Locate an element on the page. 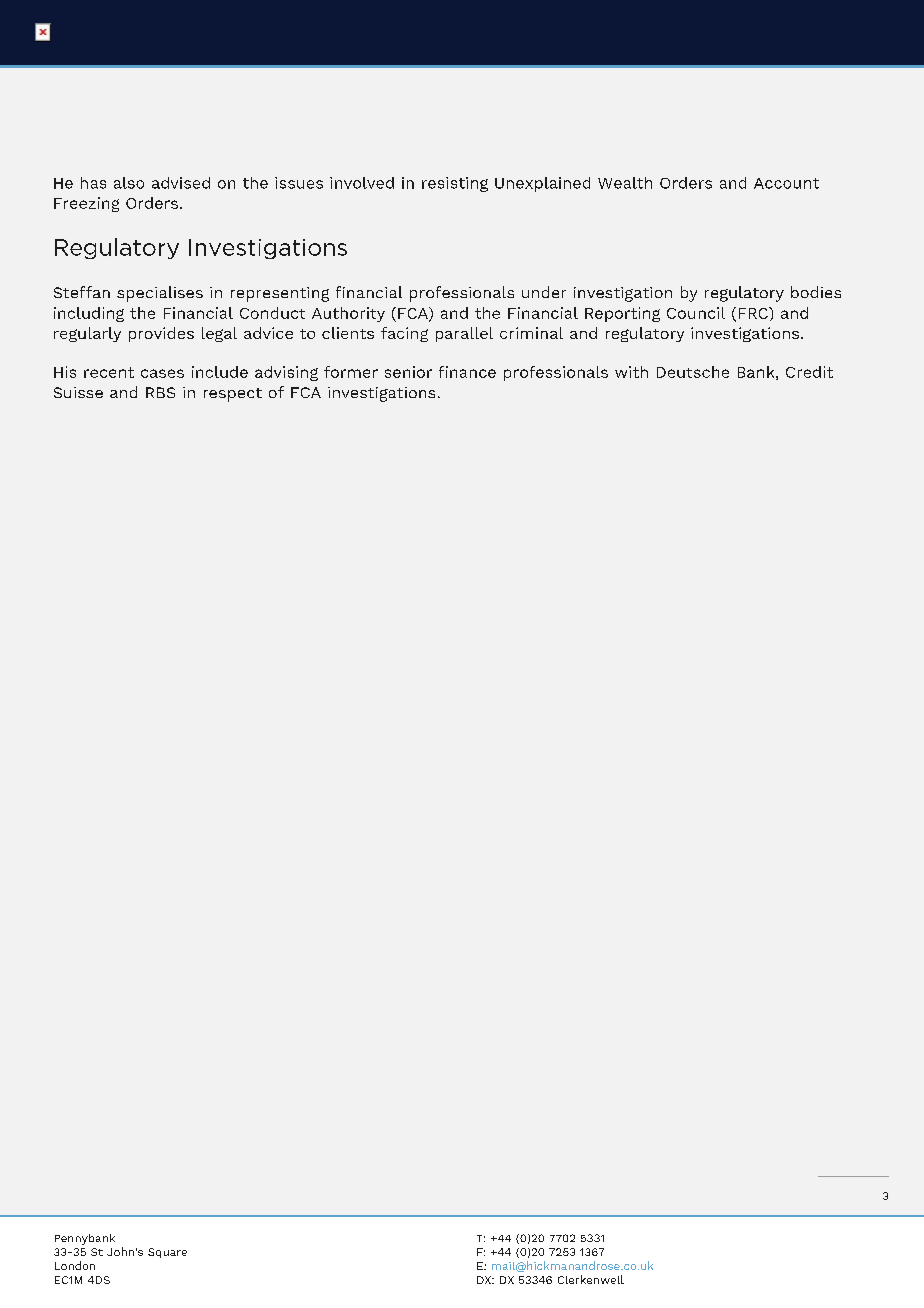  resisting is located at coordinates (455, 184).
